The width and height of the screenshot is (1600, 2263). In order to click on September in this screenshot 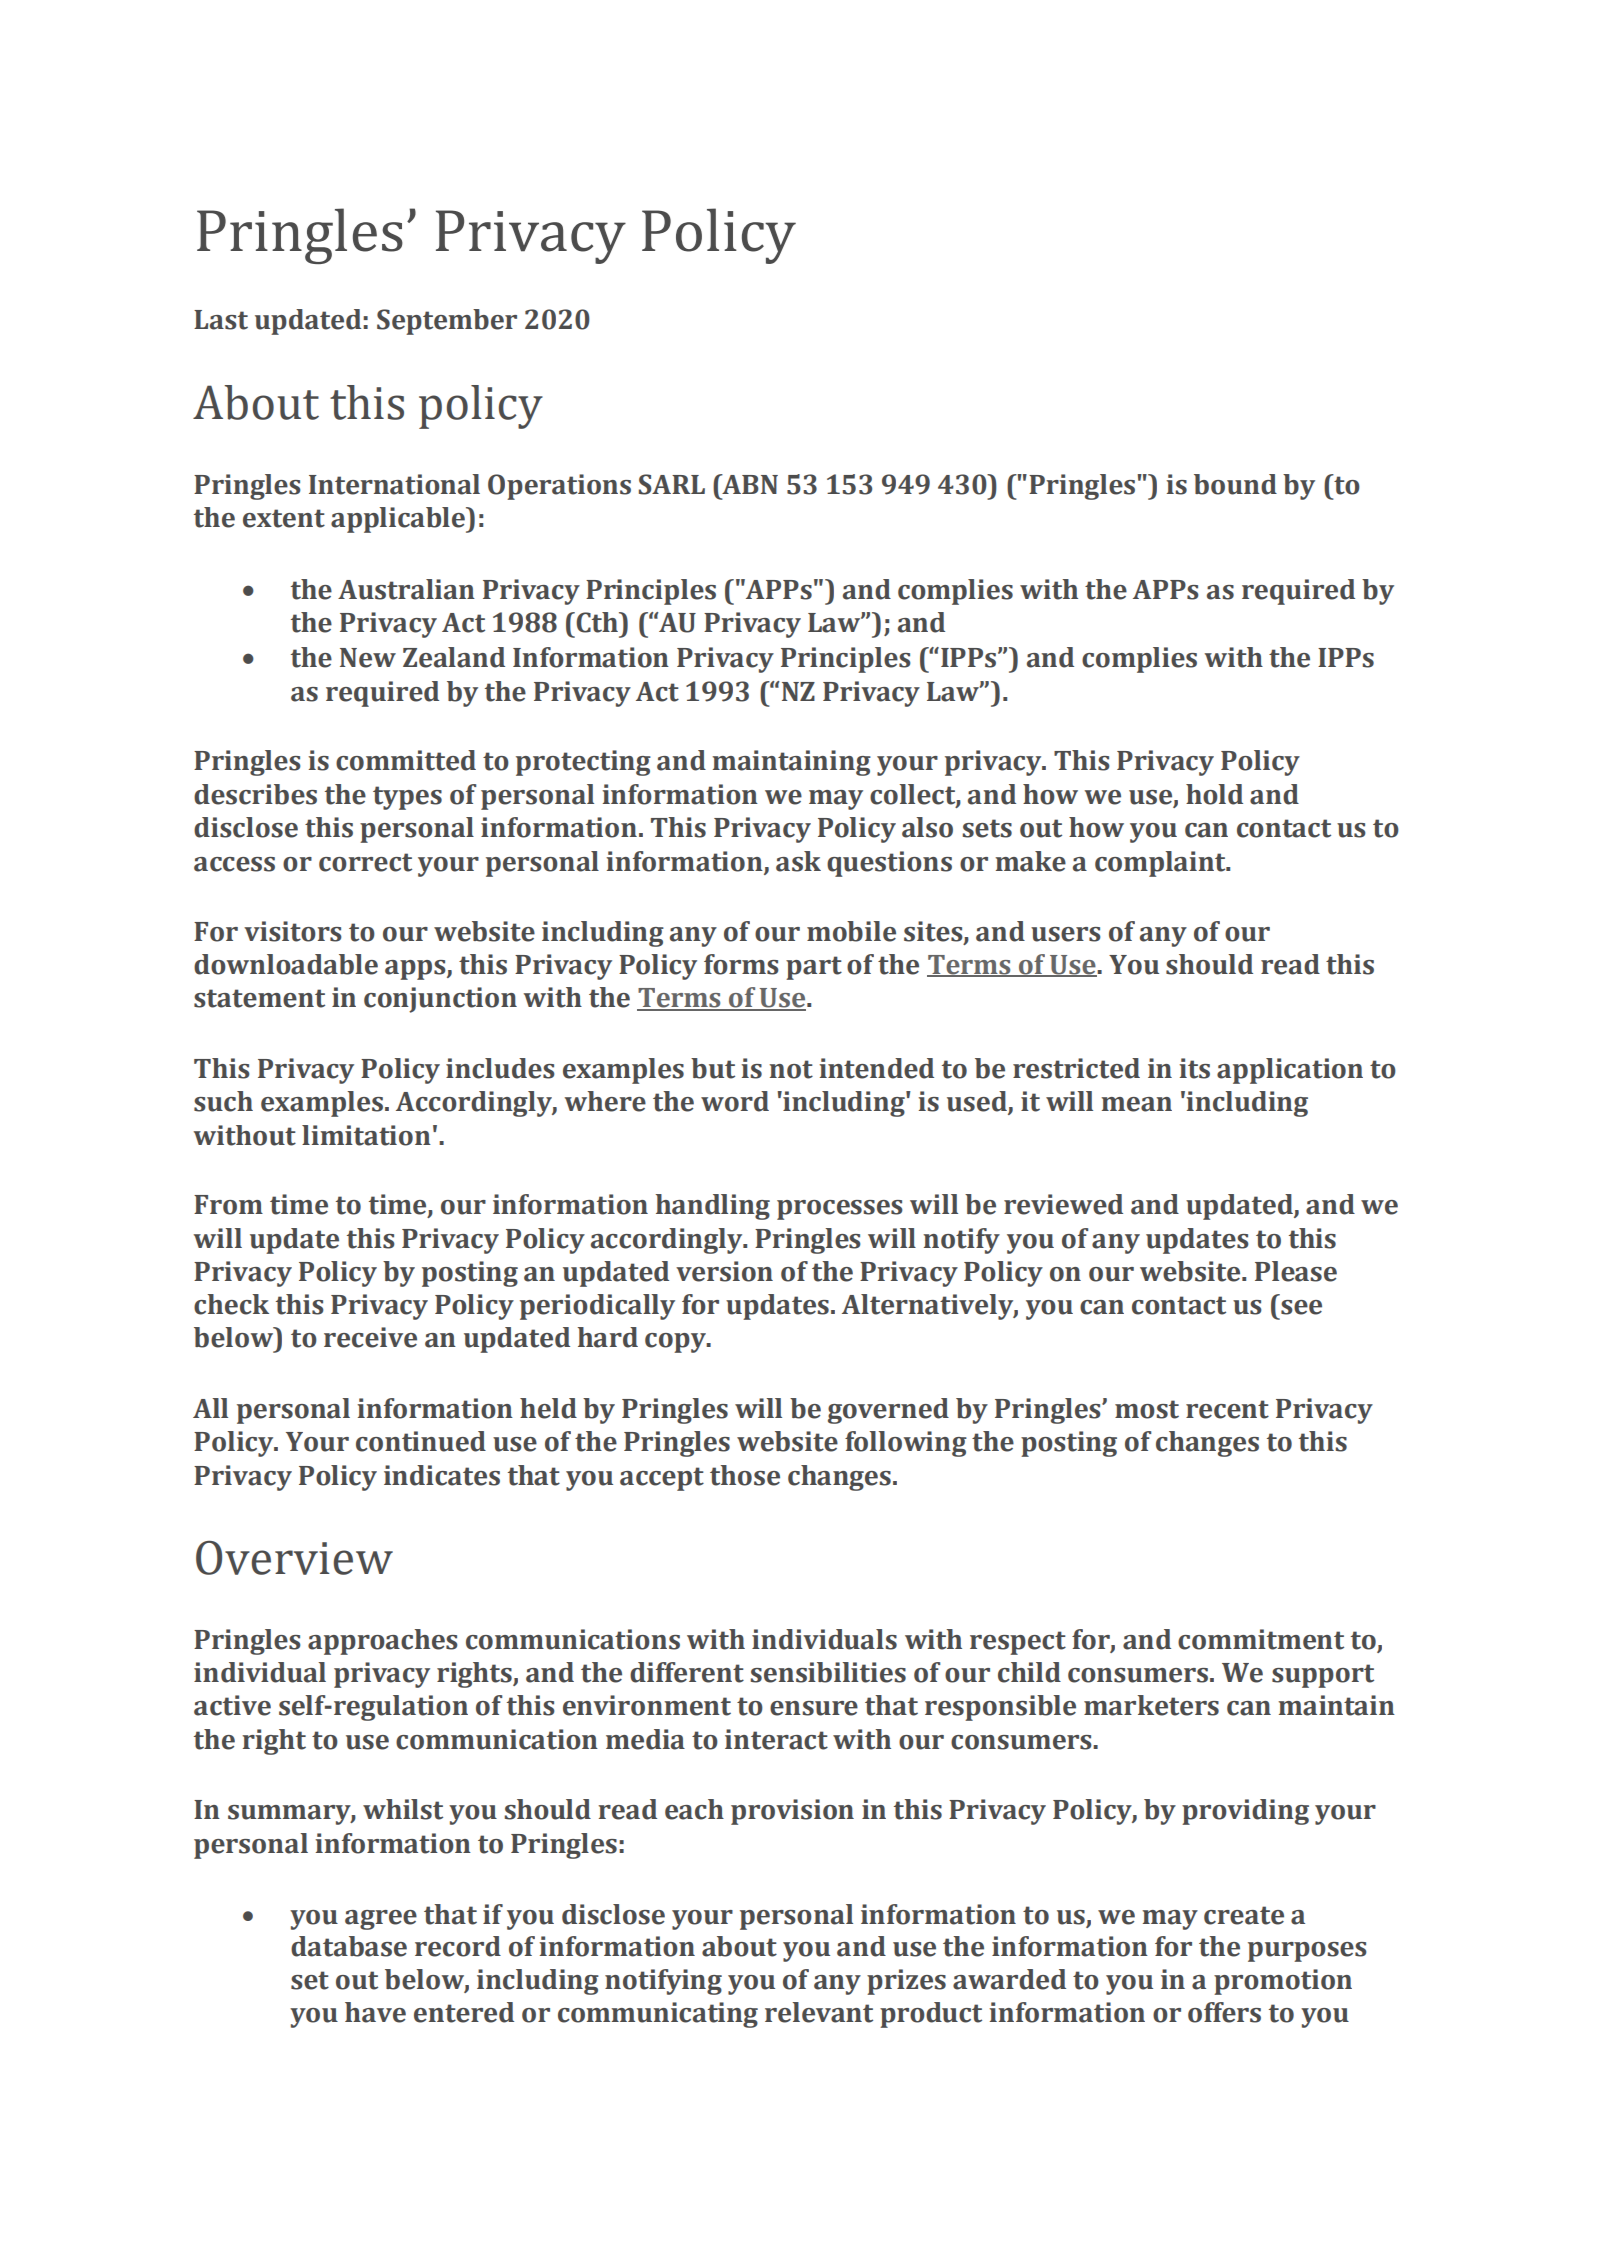, I will do `click(447, 322)`.
